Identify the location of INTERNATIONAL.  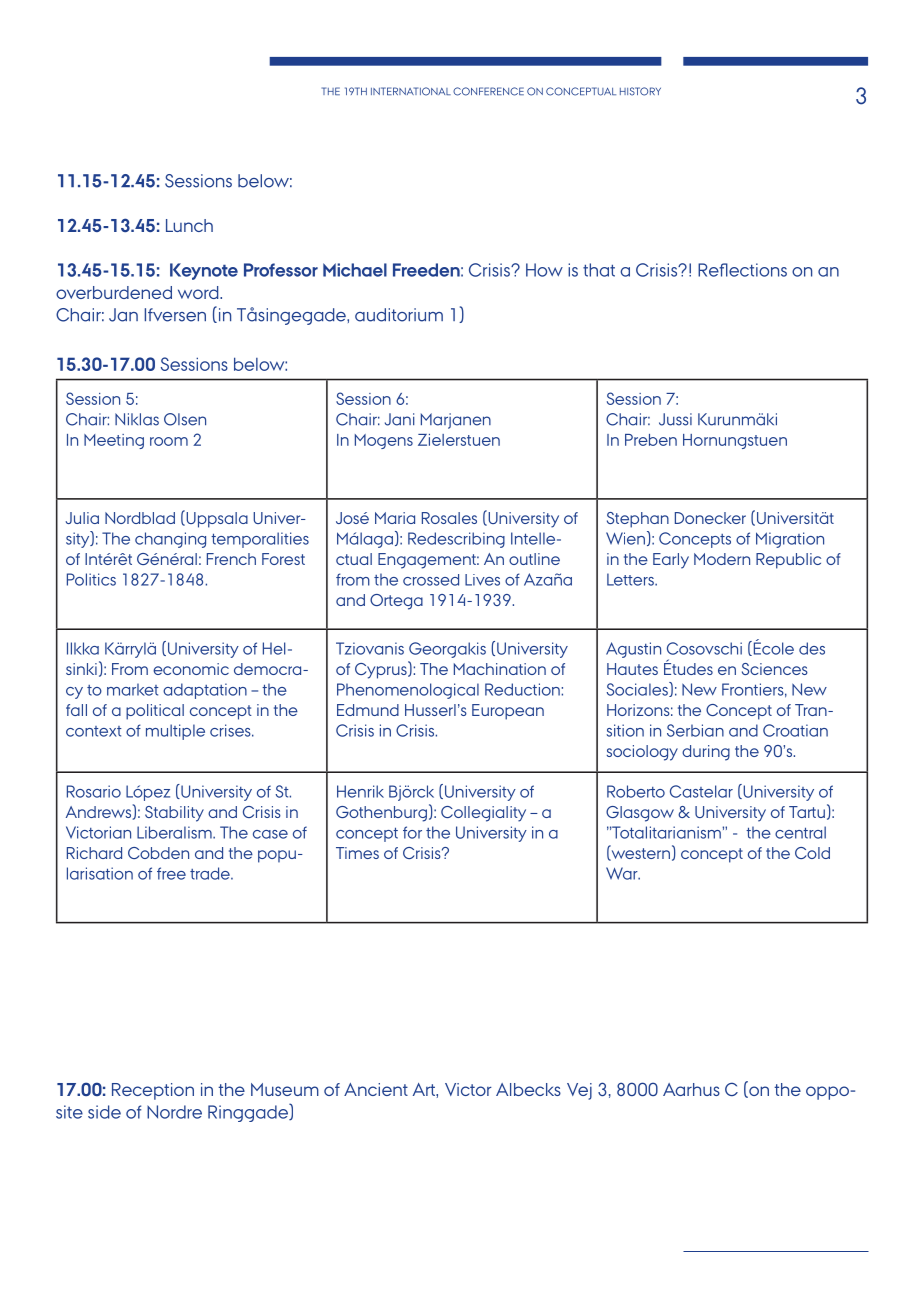
(411, 91).
